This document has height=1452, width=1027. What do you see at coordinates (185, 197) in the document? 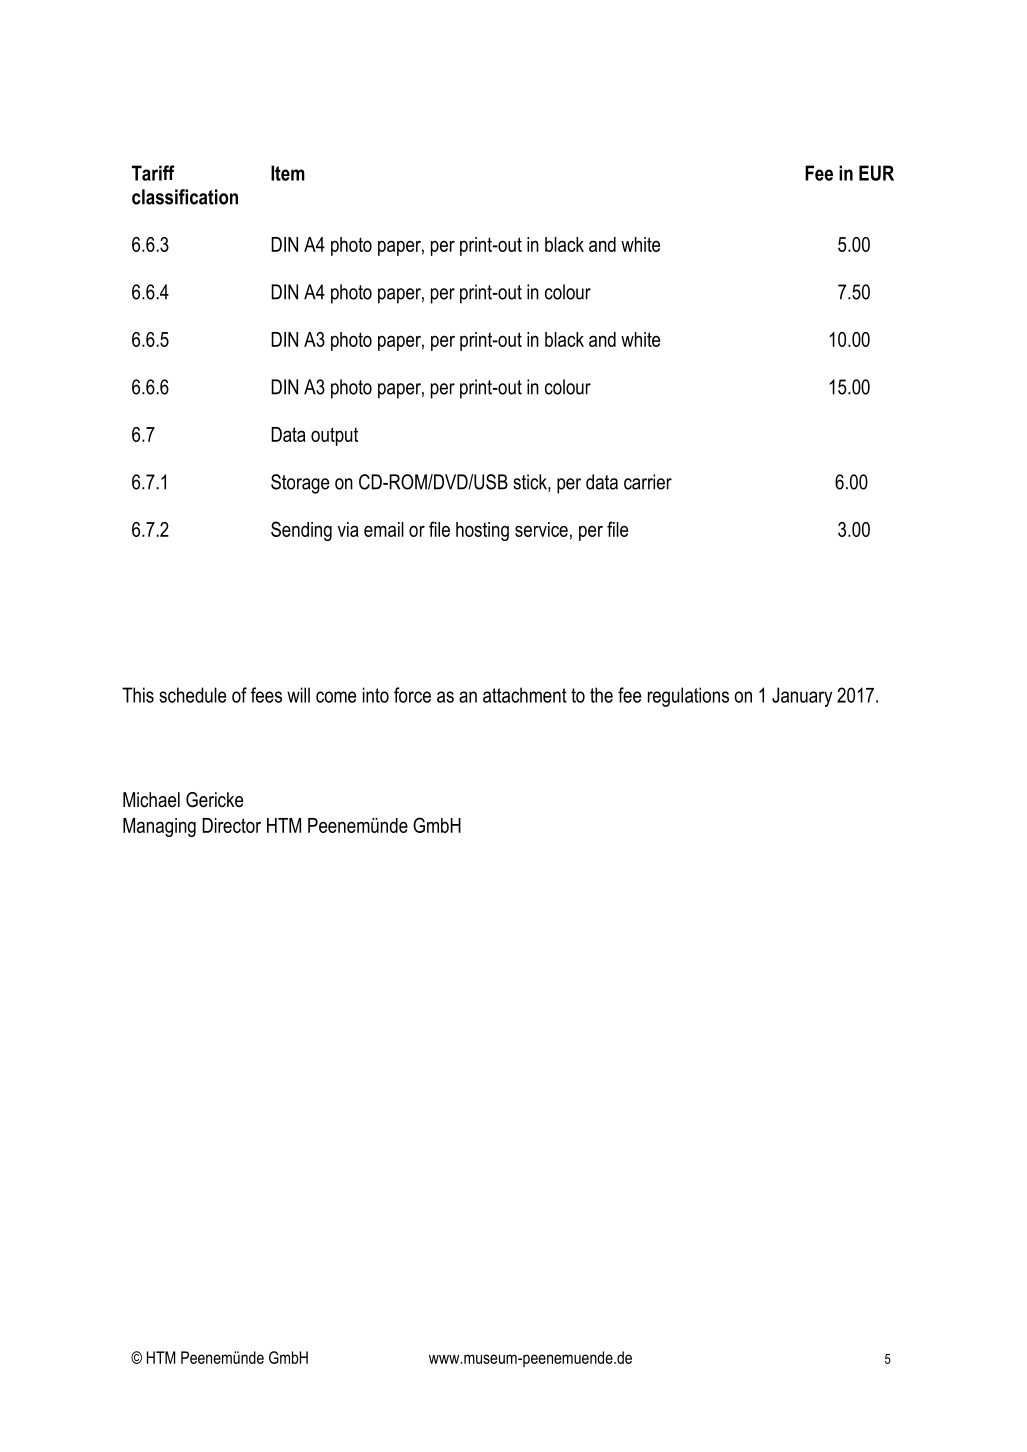
I see `classification` at bounding box center [185, 197].
